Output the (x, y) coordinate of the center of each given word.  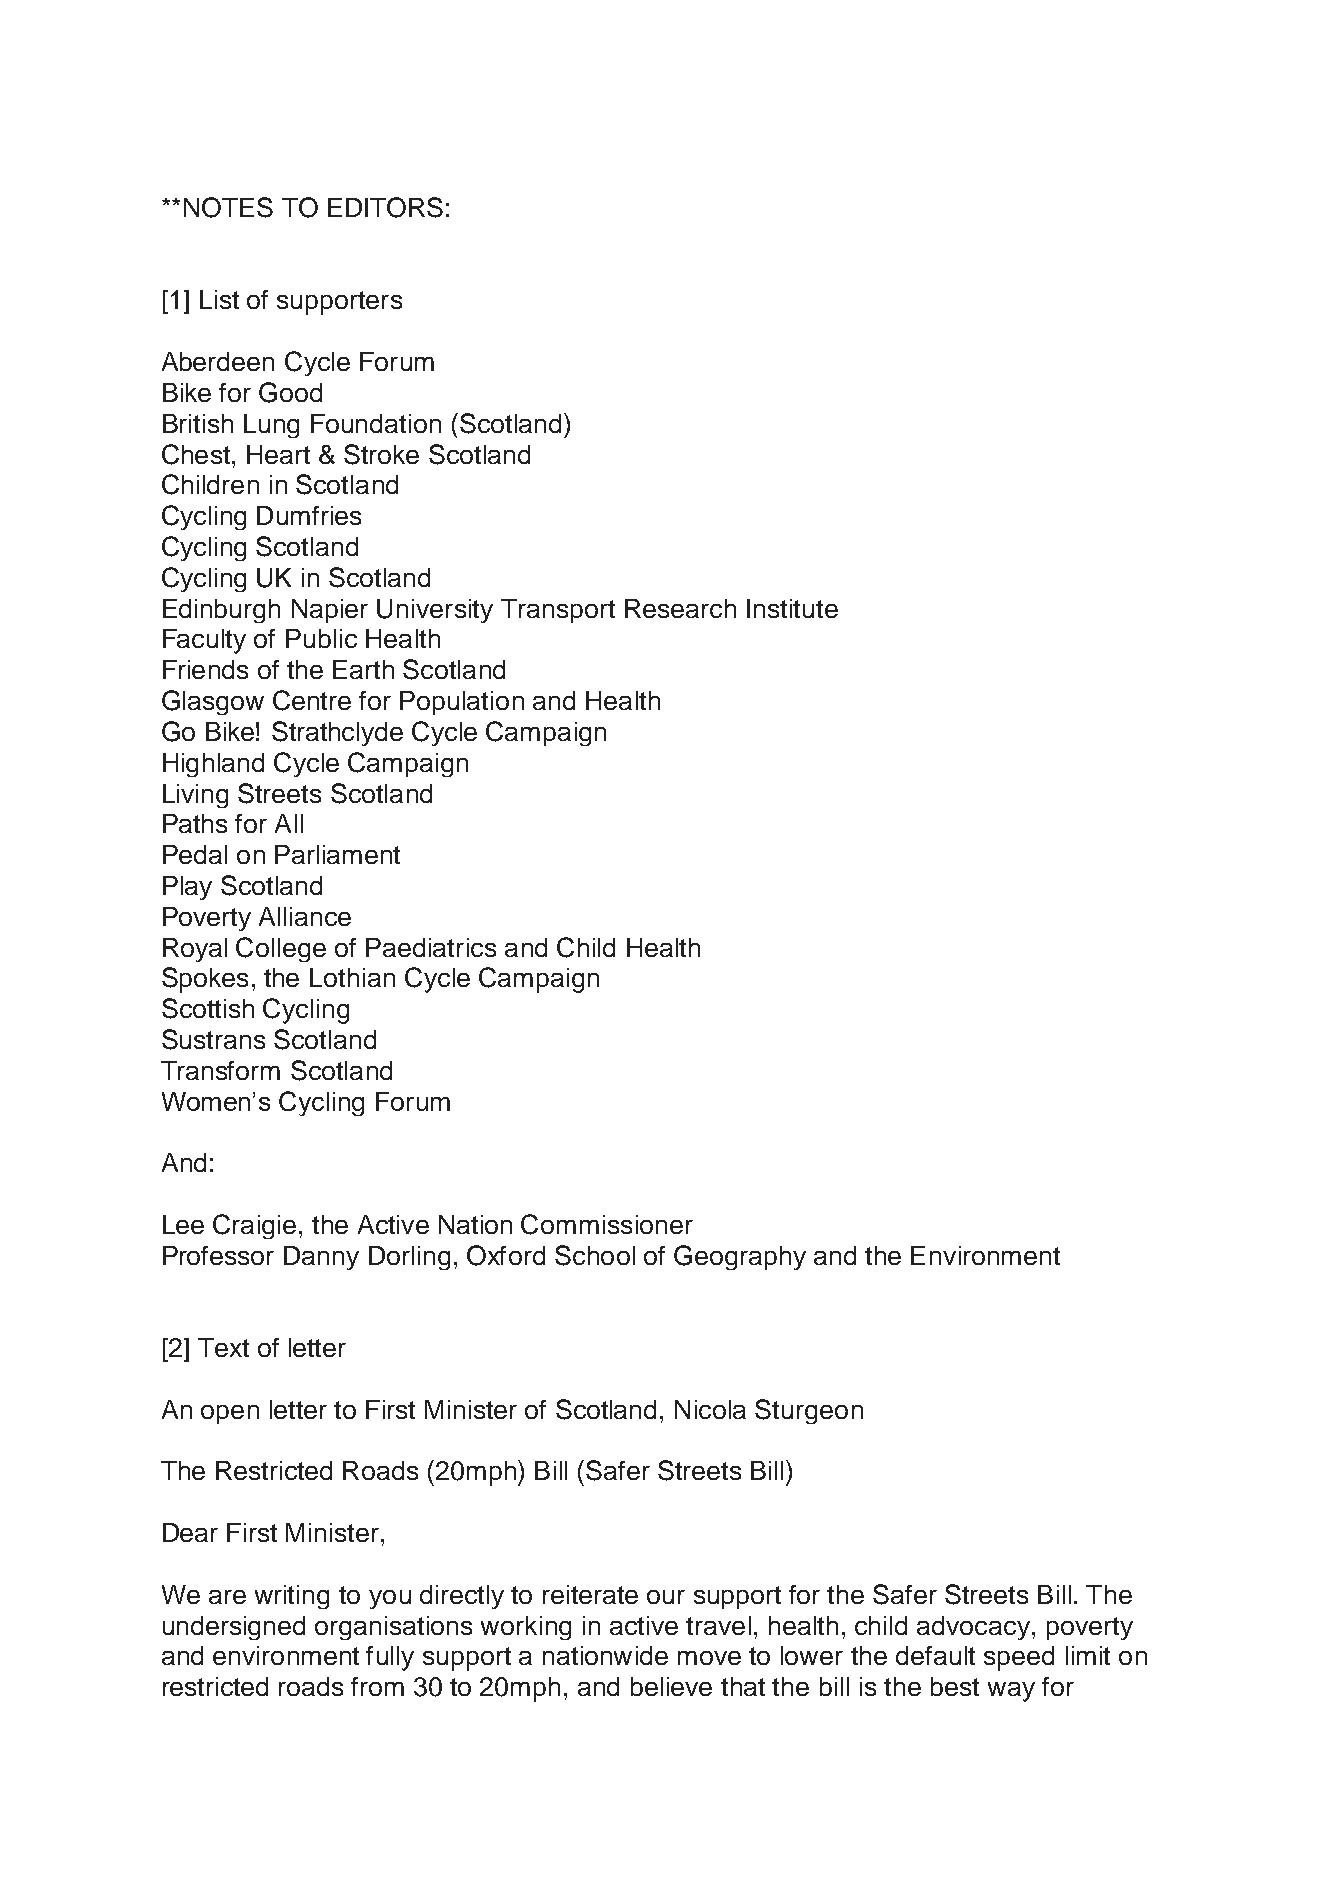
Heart (278, 454)
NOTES (228, 207)
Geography (740, 1257)
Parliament (337, 854)
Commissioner (607, 1224)
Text (223, 1347)
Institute (792, 608)
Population (462, 703)
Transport (558, 611)
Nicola (710, 1409)
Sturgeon (809, 1411)
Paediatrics (431, 947)
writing (292, 1597)
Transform (220, 1070)
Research (680, 608)
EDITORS (385, 207)
